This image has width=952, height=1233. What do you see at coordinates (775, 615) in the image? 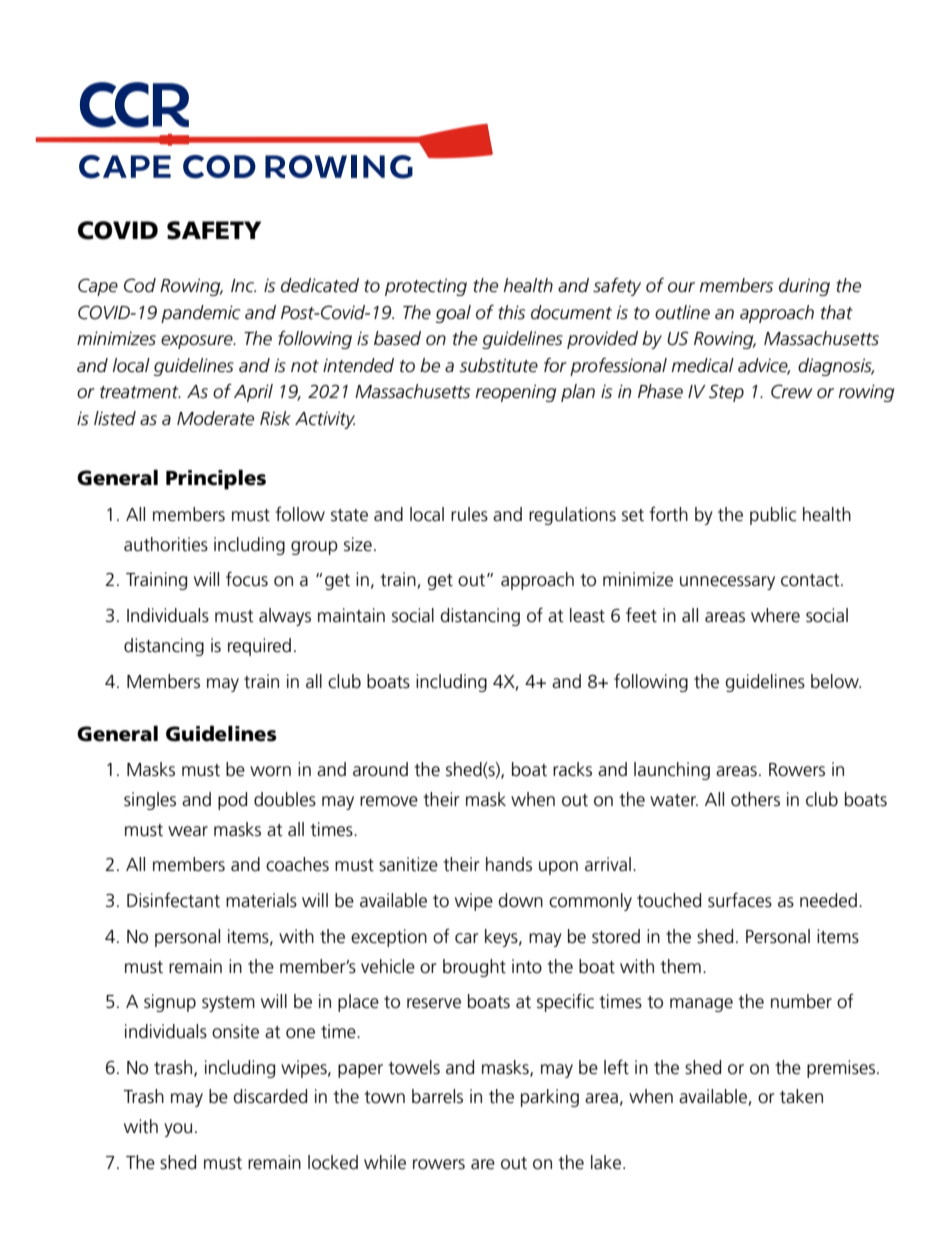
I see `where` at bounding box center [775, 615].
